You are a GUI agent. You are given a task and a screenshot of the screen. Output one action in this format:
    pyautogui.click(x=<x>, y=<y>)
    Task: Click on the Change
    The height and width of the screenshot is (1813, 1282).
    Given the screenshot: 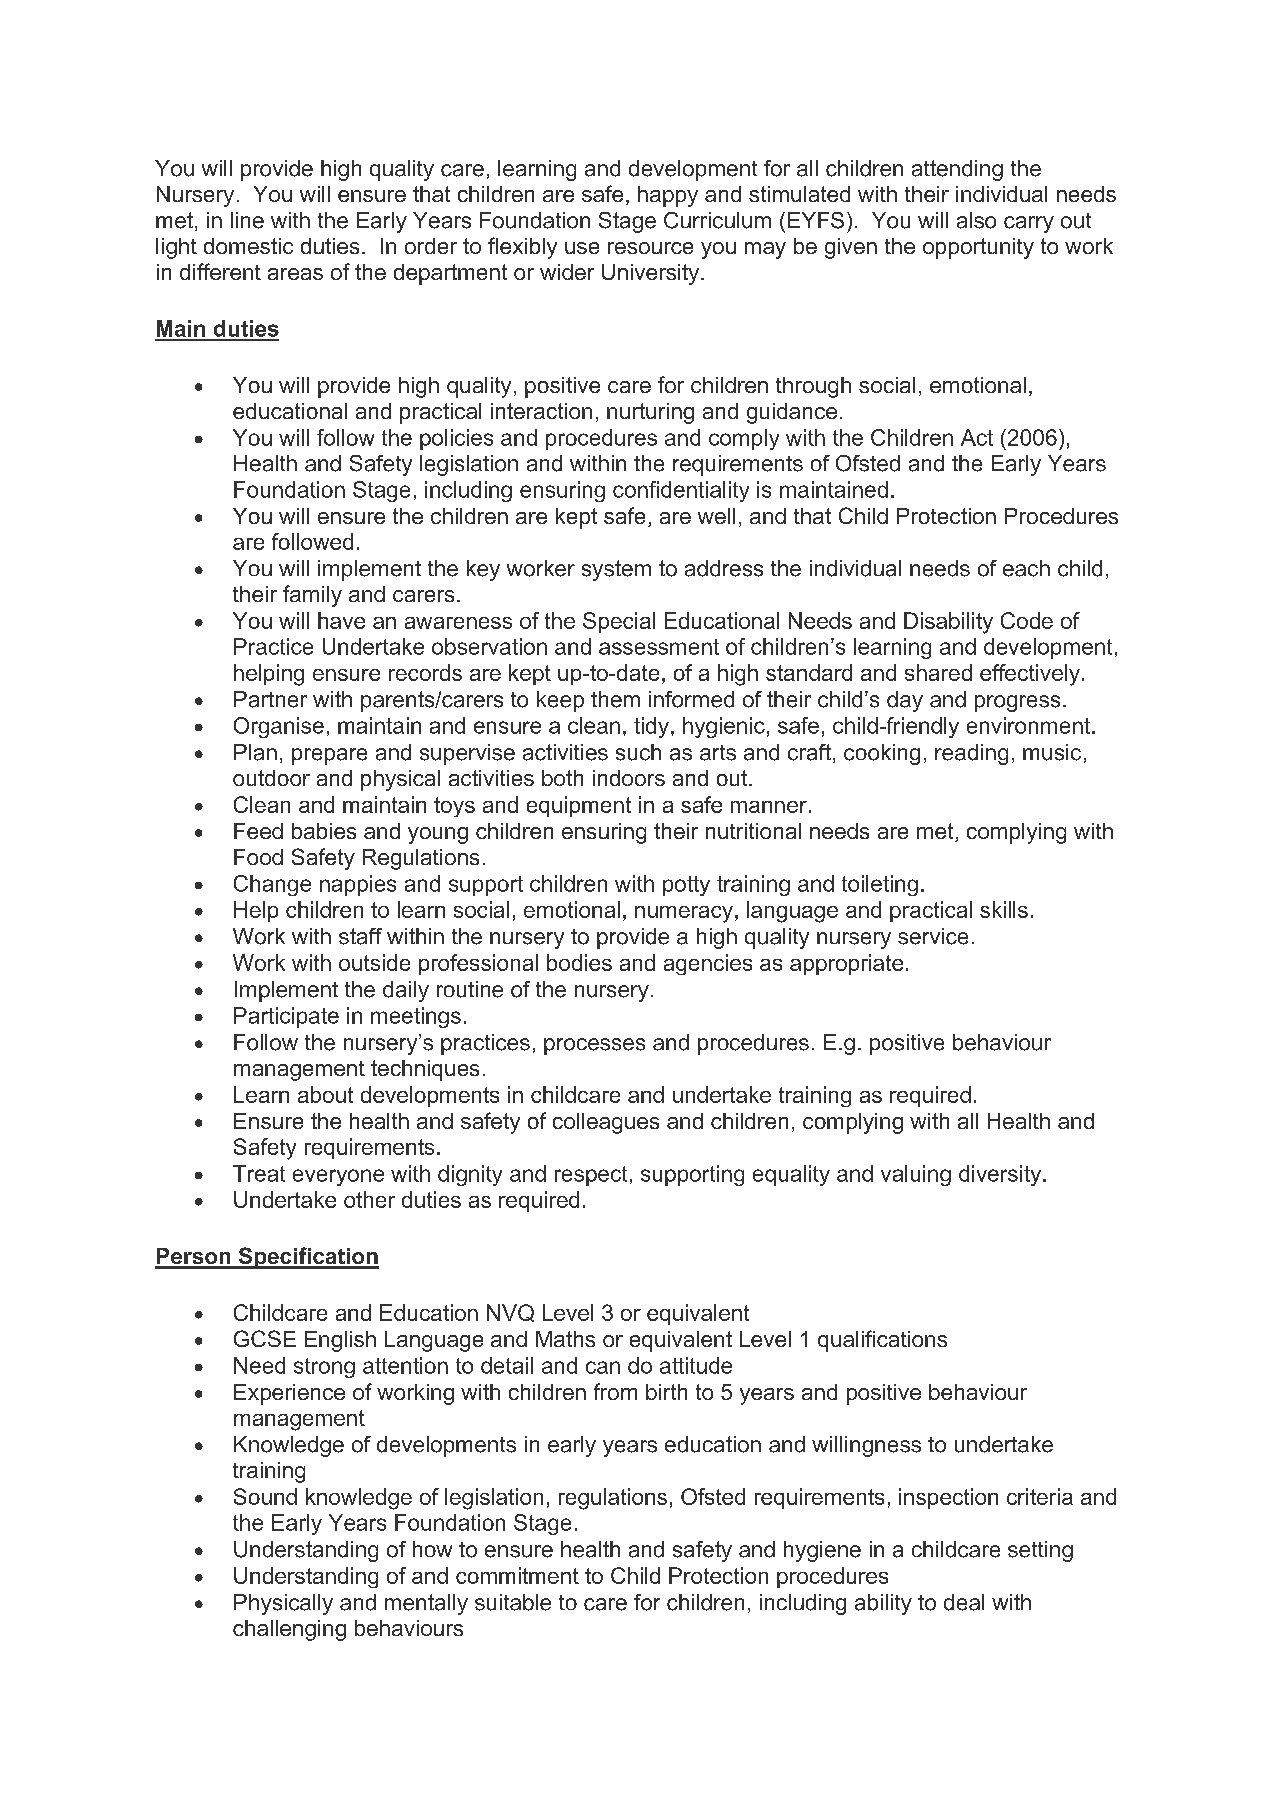 What is the action you would take?
    pyautogui.click(x=272, y=885)
